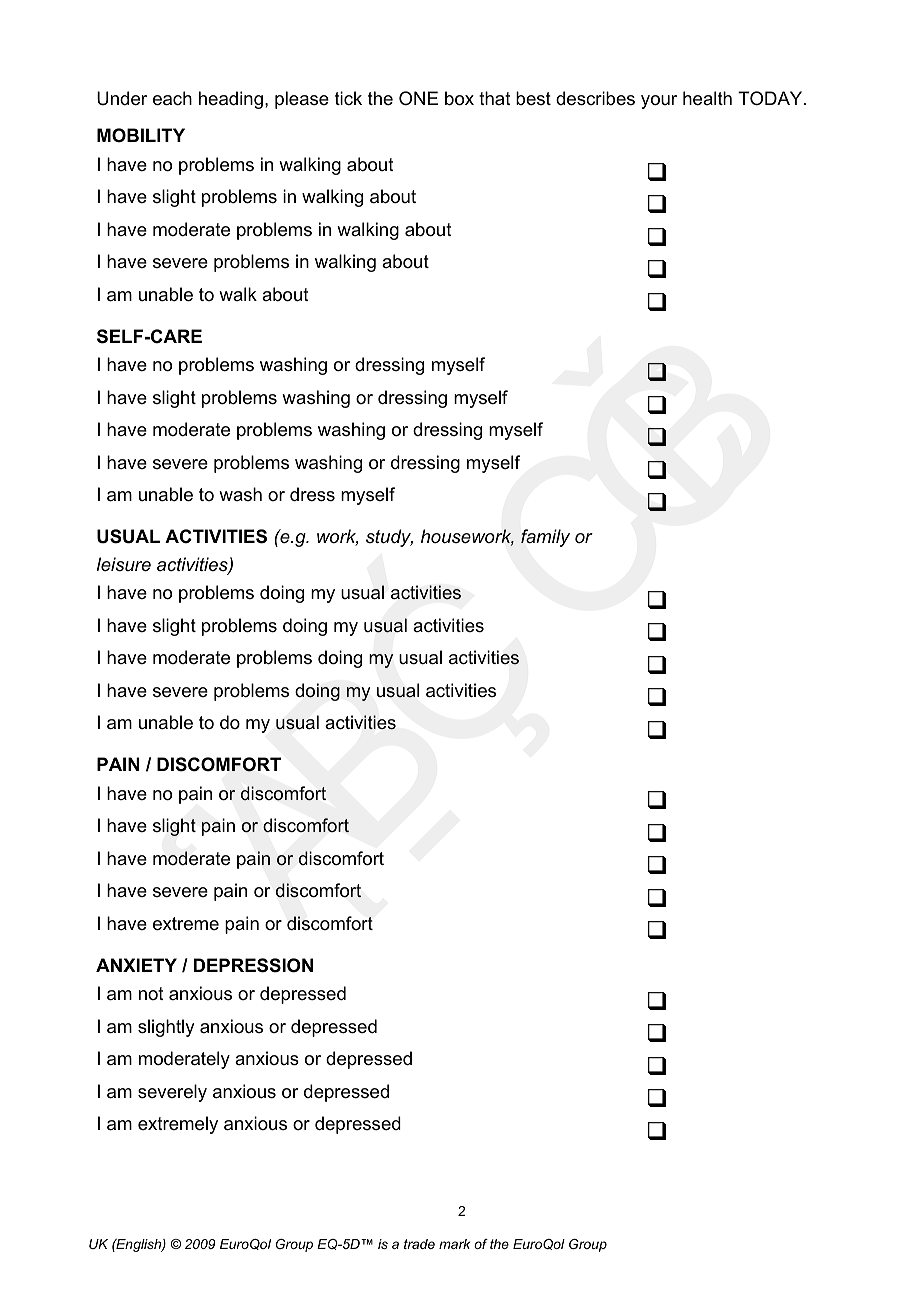 The width and height of the page is (924, 1308). What do you see at coordinates (545, 538) in the page?
I see `family` at bounding box center [545, 538].
